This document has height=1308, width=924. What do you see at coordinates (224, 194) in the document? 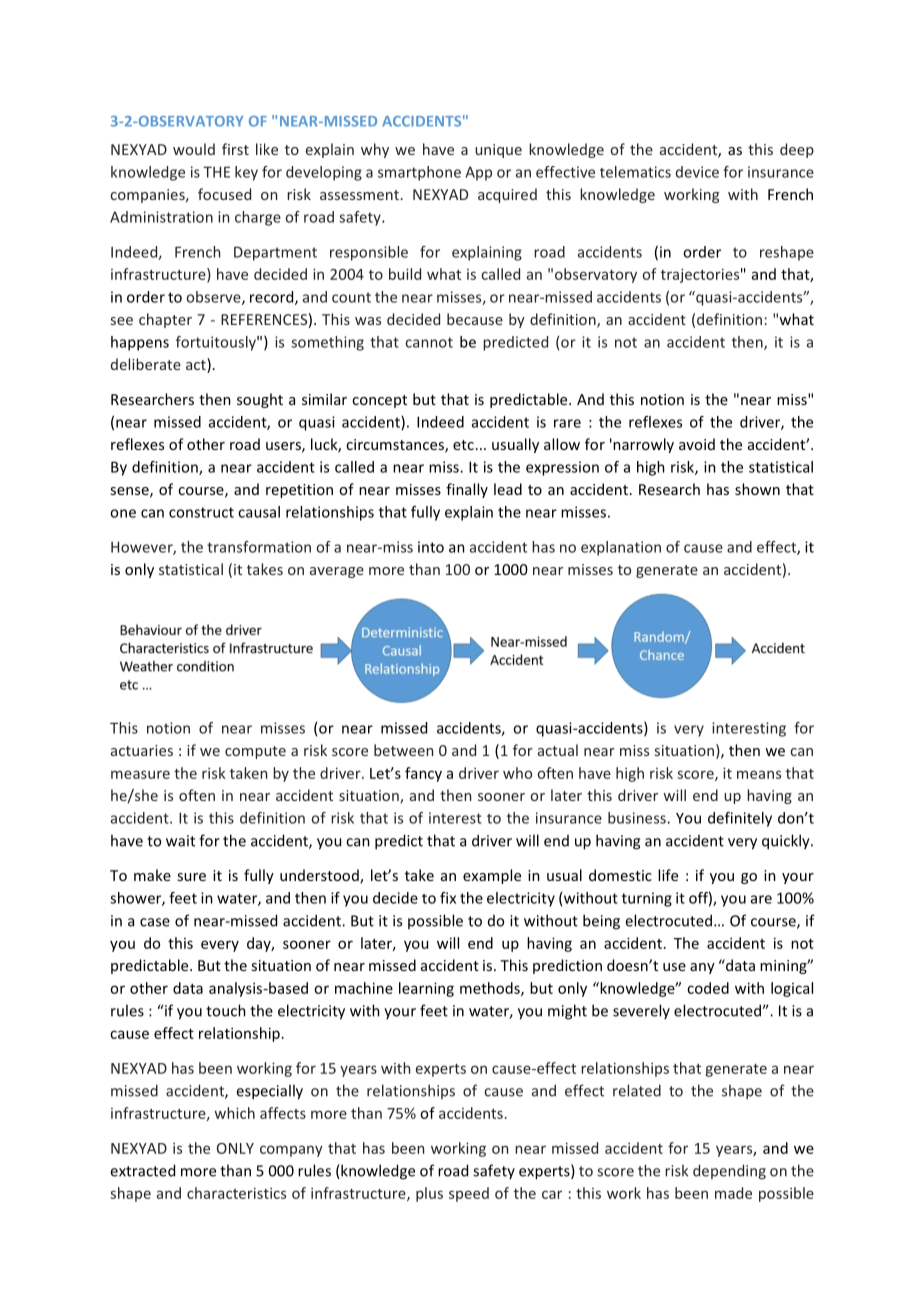
I see `focused` at bounding box center [224, 194].
